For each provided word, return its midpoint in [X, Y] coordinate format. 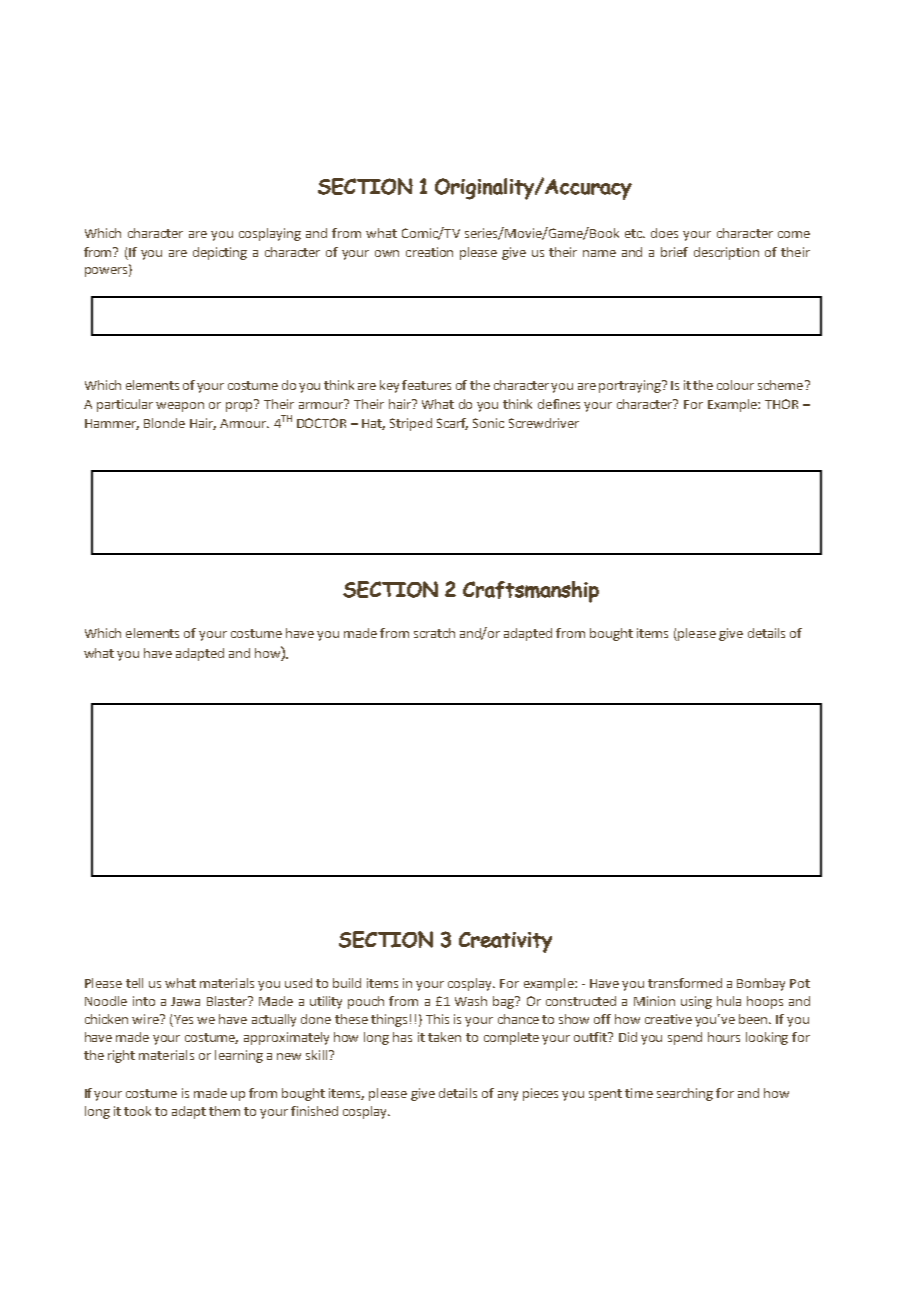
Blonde [164, 423]
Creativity [505, 942]
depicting [220, 253]
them [224, 1111]
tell [134, 983]
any [508, 1096]
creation [429, 252]
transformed [685, 983]
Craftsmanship [531, 592]
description [726, 253]
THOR [781, 404]
